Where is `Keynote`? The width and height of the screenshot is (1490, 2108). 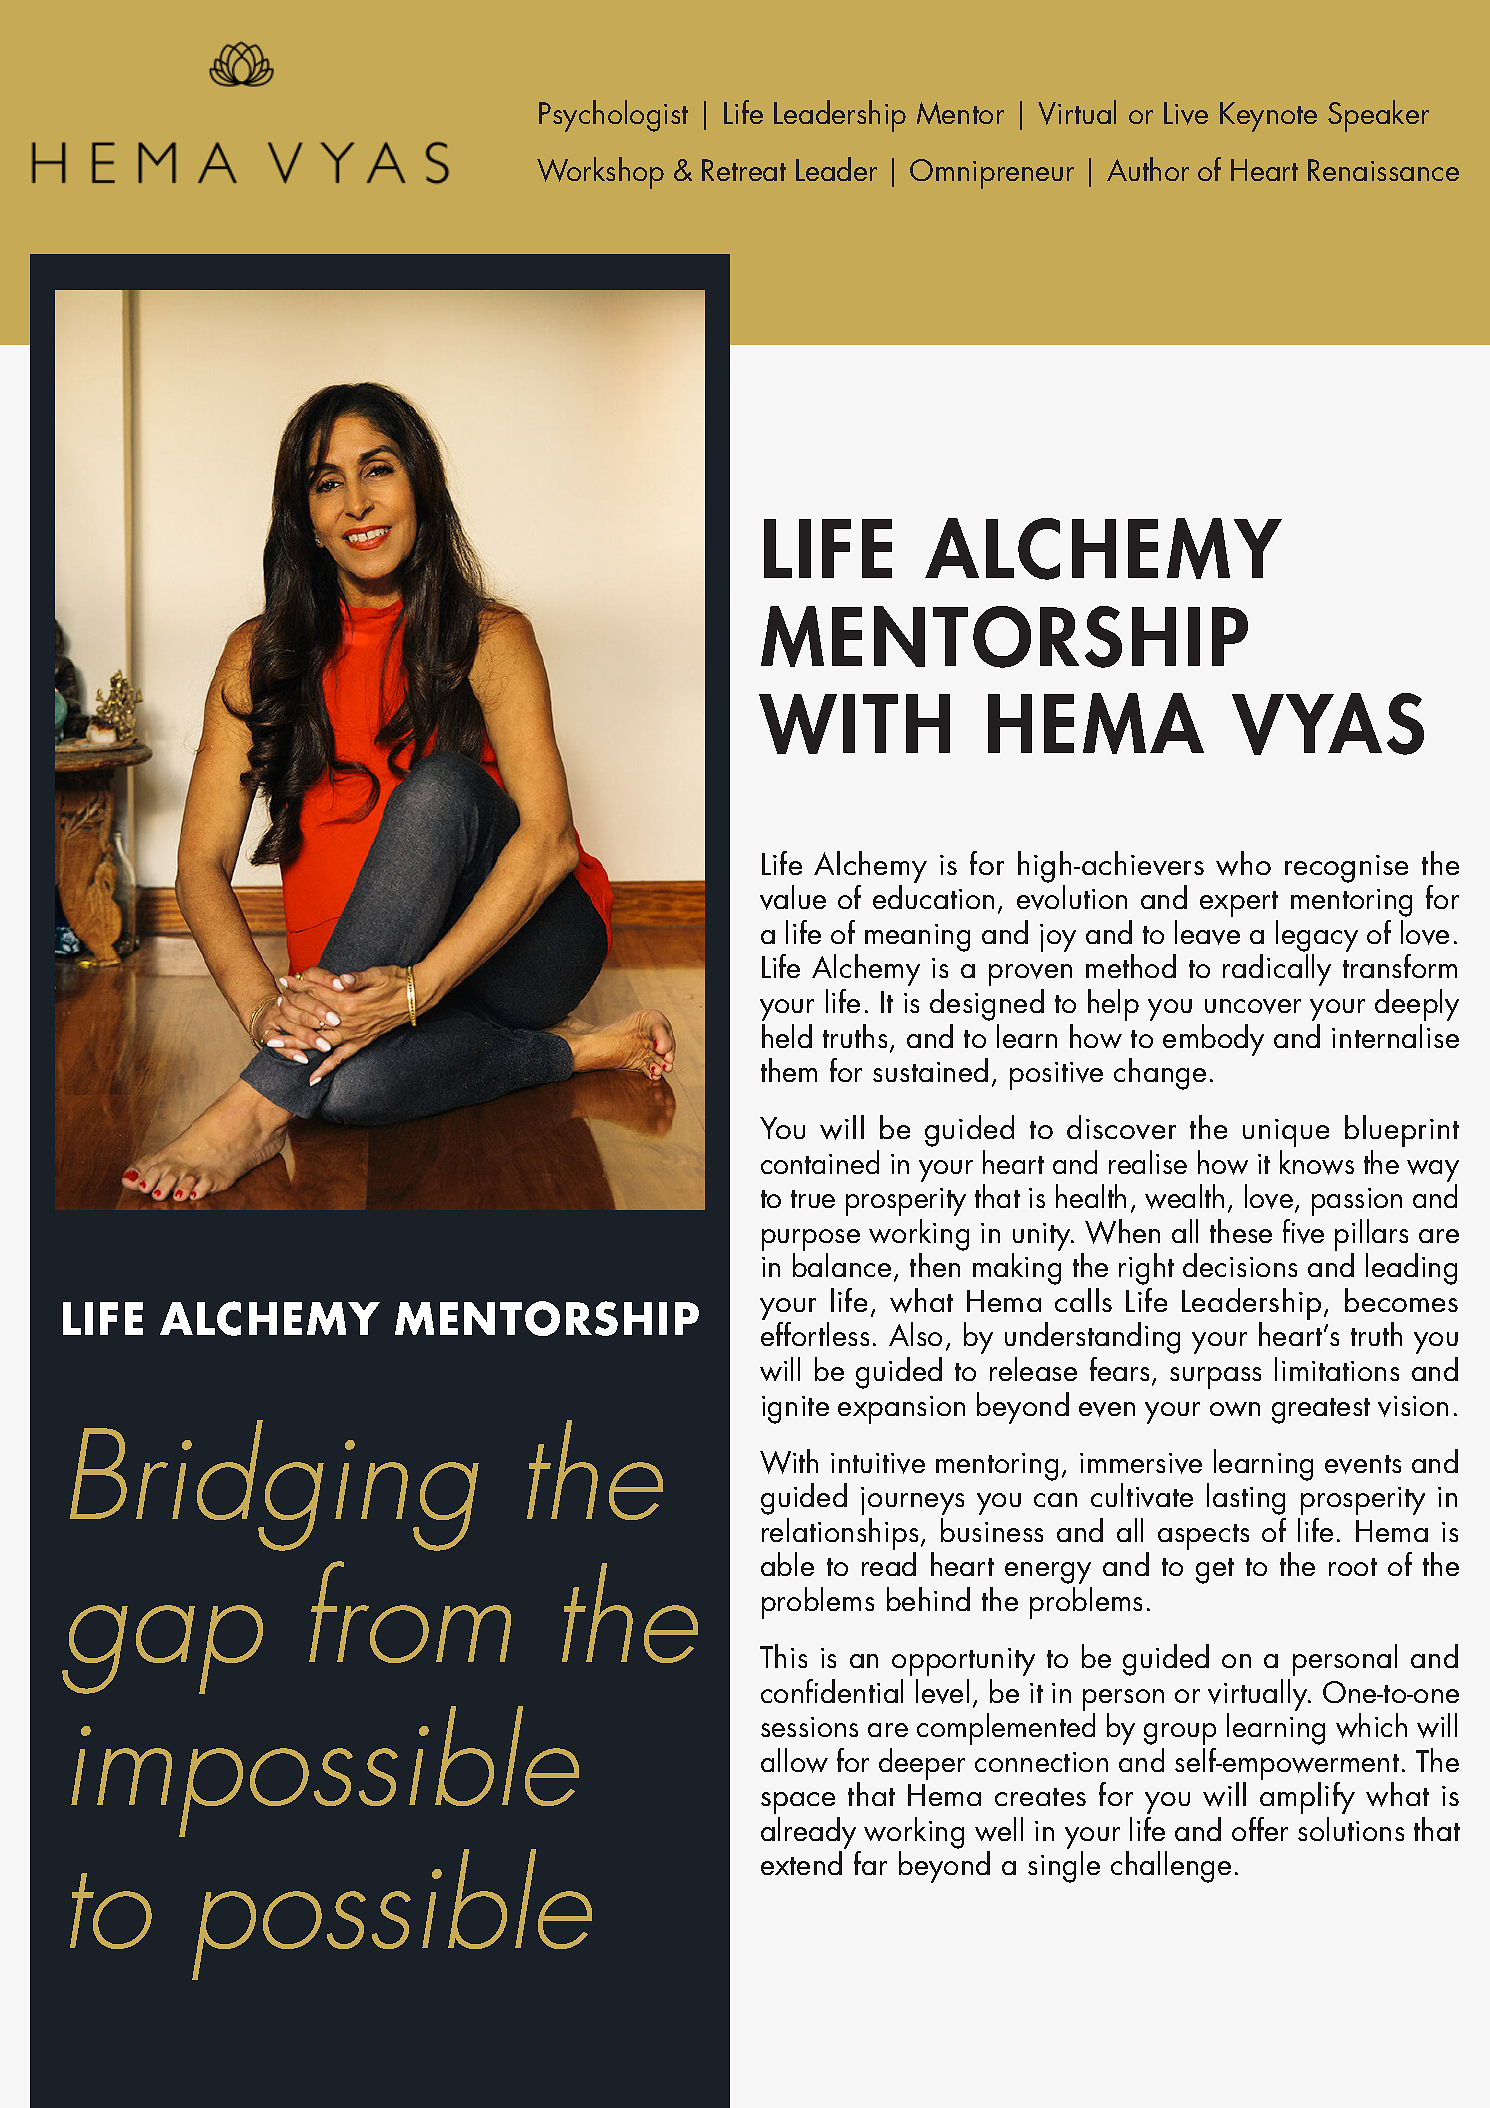
Keynote is located at coordinates (1268, 117).
